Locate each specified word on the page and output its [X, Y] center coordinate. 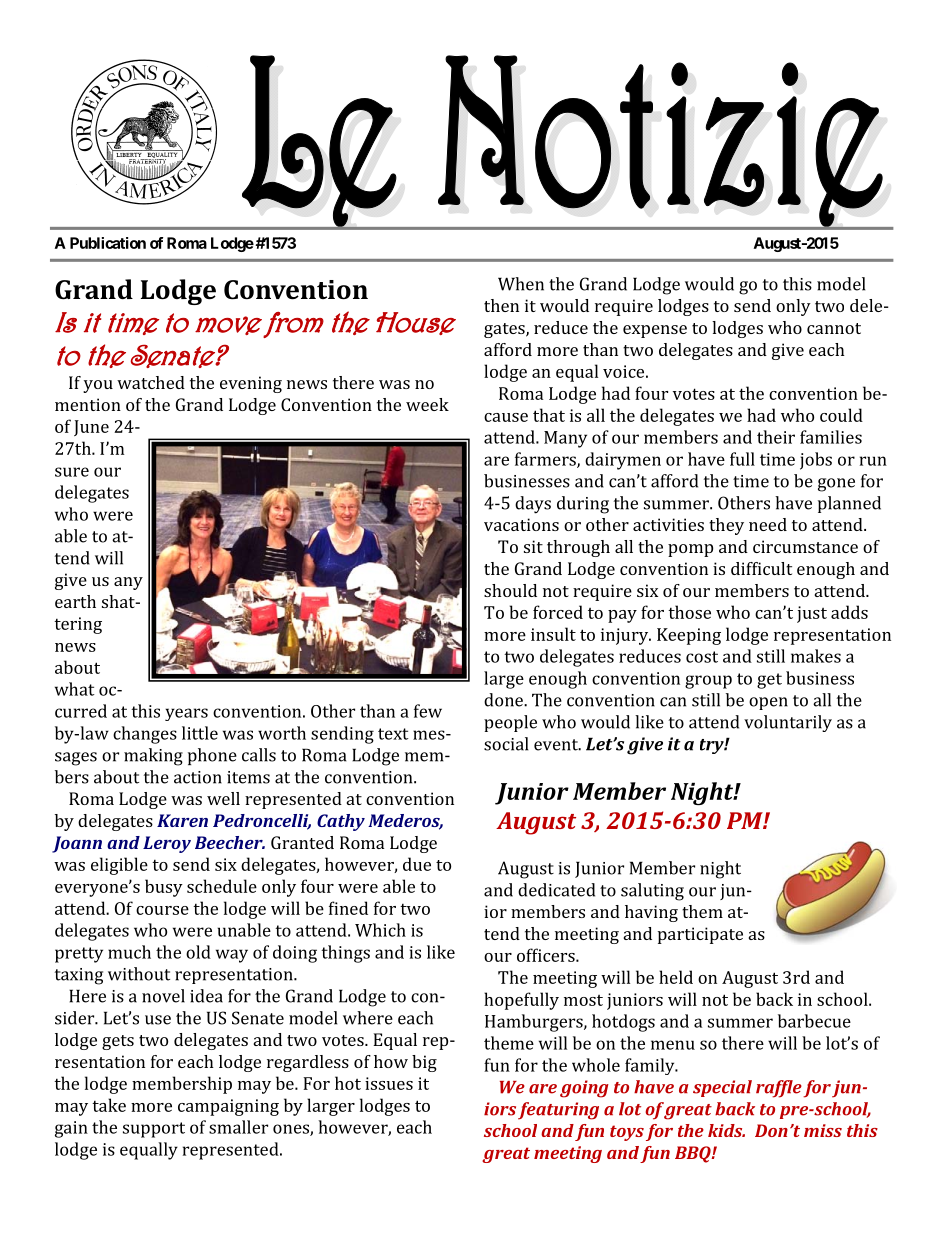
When [521, 284]
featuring [558, 1111]
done [504, 700]
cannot [834, 328]
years [186, 714]
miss [823, 1130]
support [154, 1130]
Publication [108, 243]
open [768, 703]
